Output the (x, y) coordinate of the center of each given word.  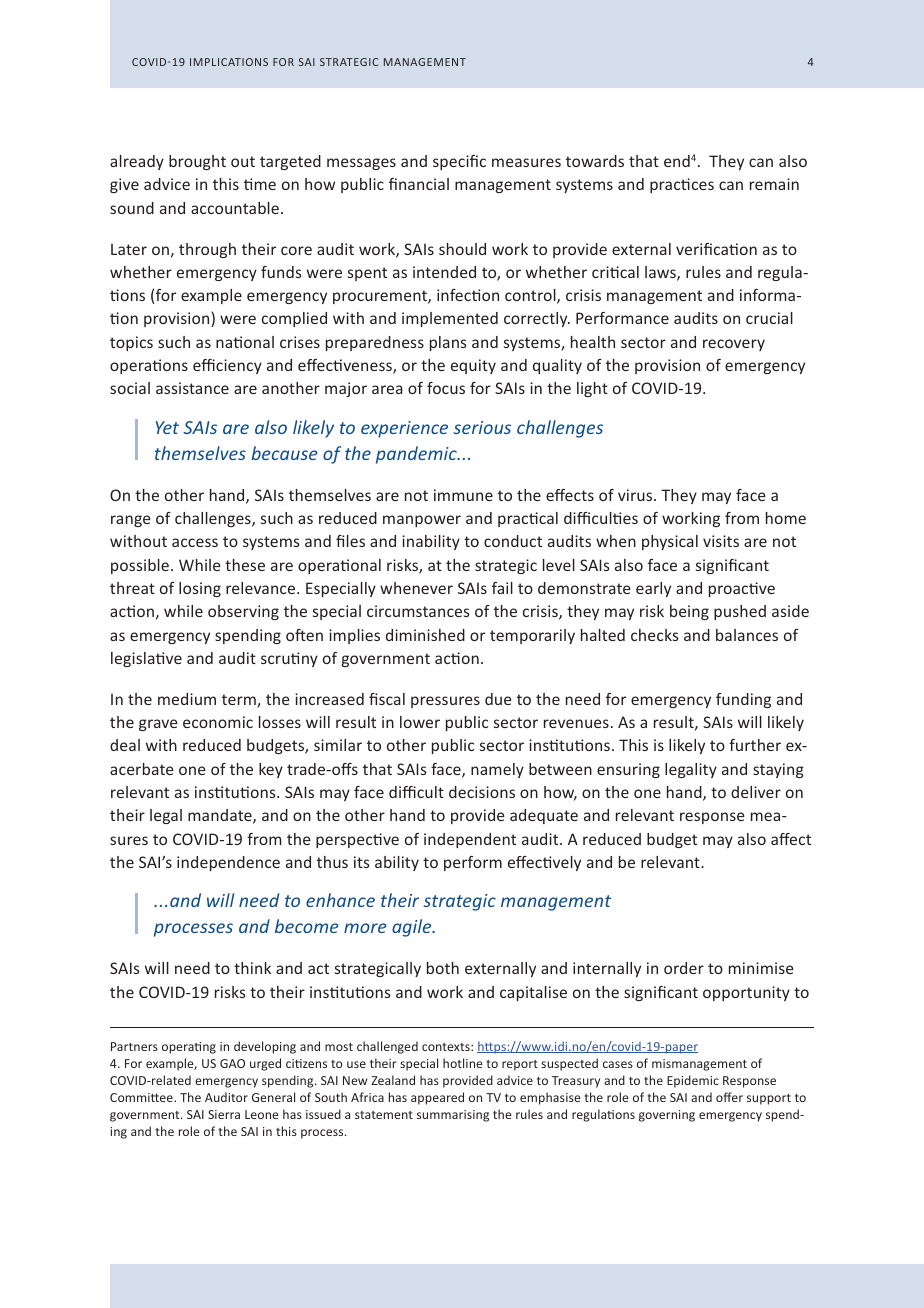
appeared (437, 1098)
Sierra (224, 1114)
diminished (425, 635)
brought (197, 162)
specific (459, 162)
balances (747, 635)
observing (243, 612)
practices (682, 185)
